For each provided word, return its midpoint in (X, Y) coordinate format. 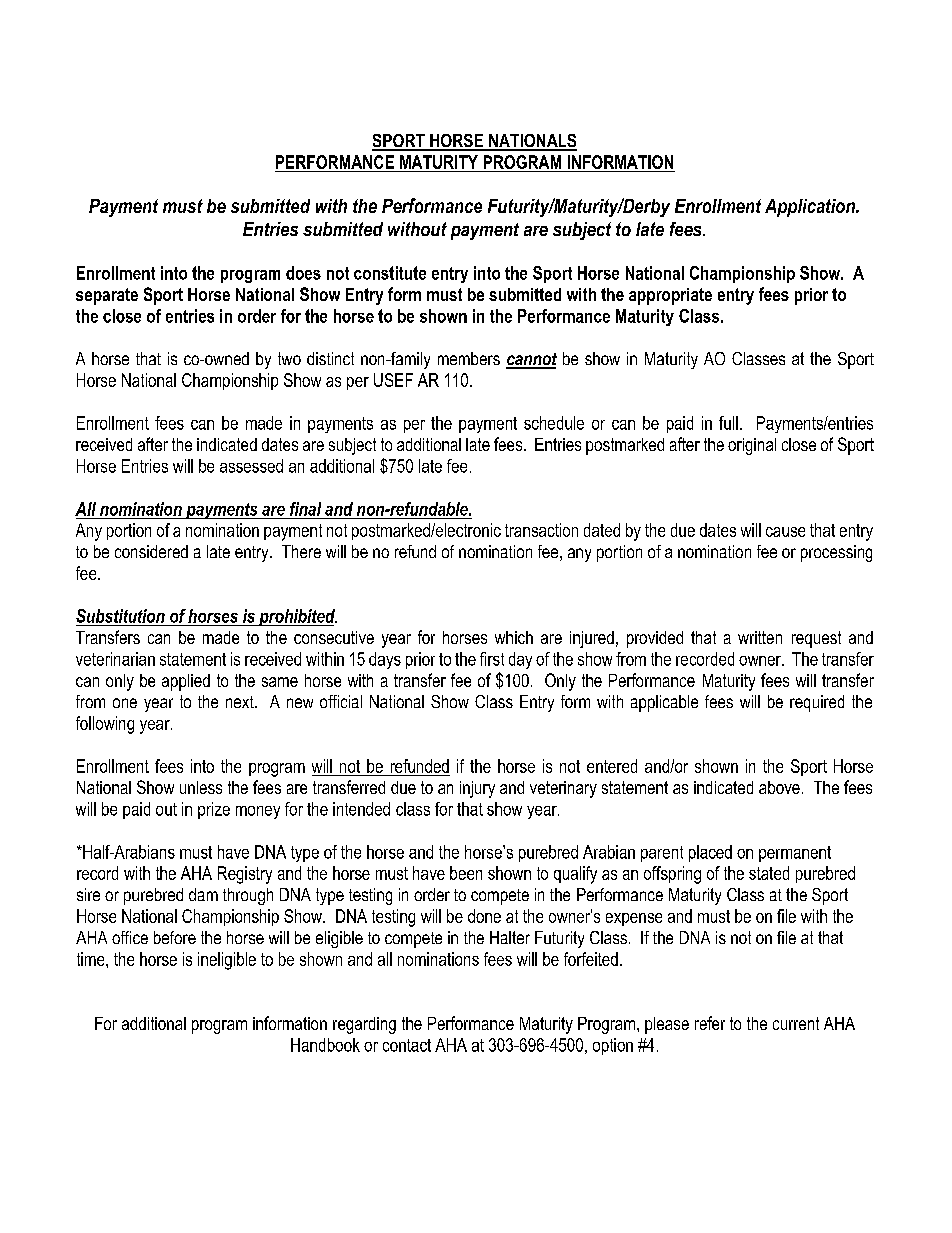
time (92, 959)
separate (107, 296)
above (779, 787)
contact (407, 1045)
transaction (541, 530)
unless (201, 787)
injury (477, 789)
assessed (251, 466)
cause (785, 532)
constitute (390, 273)
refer (710, 1023)
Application (811, 208)
